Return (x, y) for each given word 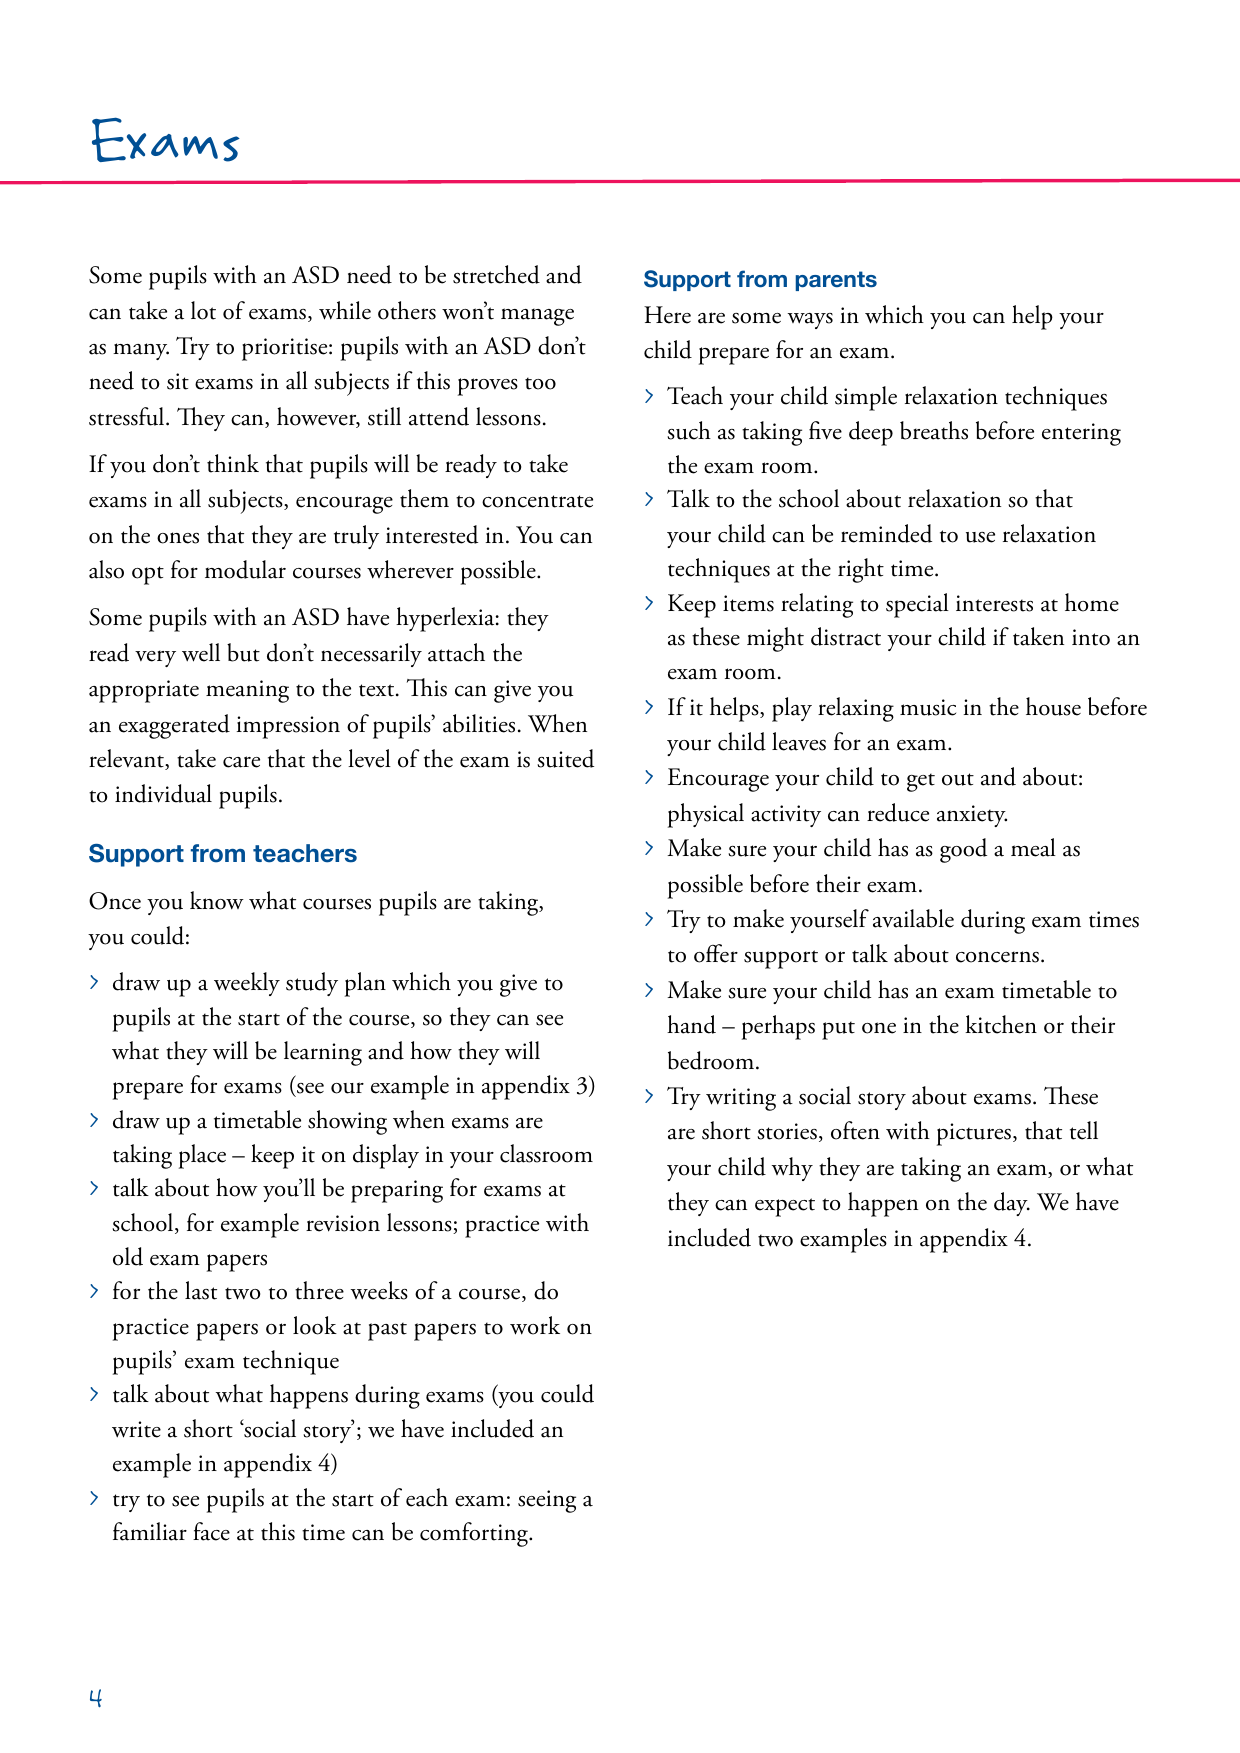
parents (836, 281)
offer (716, 953)
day (1012, 1204)
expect (785, 1207)
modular (245, 569)
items (748, 603)
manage (537, 317)
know (217, 900)
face (211, 1531)
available (913, 918)
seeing (547, 1501)
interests (994, 603)
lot (203, 310)
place (202, 1156)
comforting (475, 1534)
